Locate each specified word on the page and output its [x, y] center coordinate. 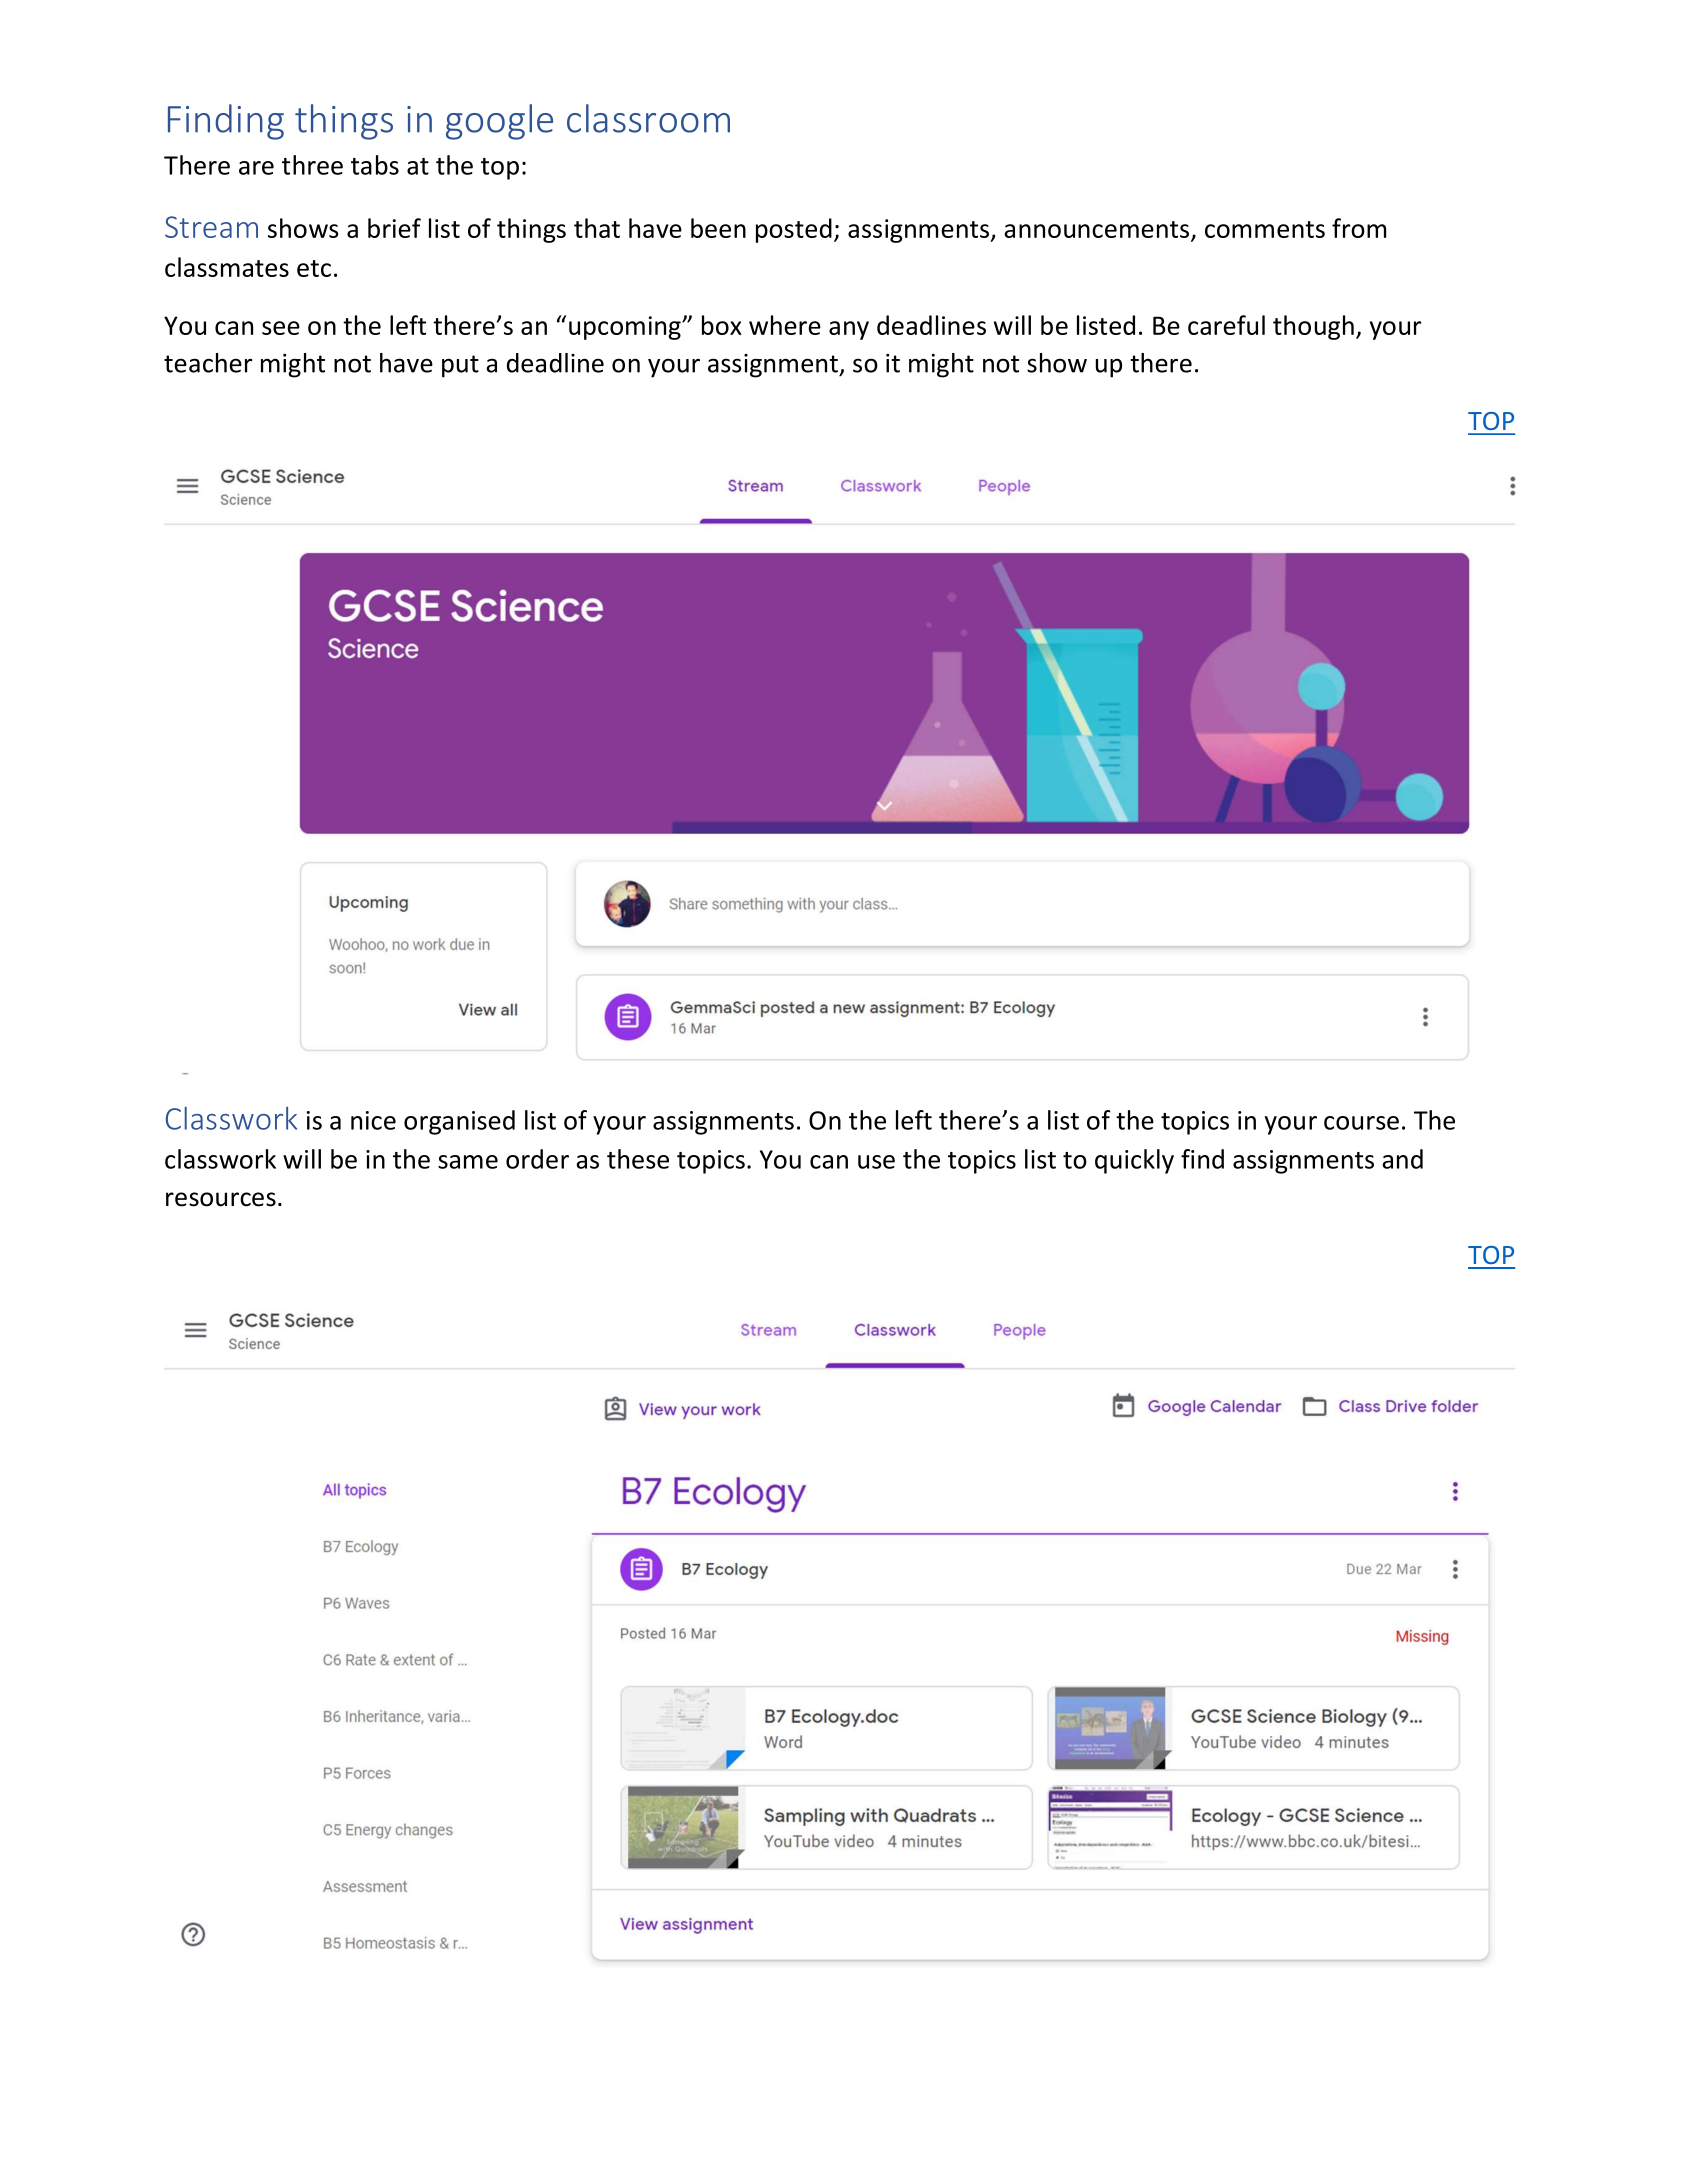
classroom [648, 118]
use [876, 1162]
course [1361, 1123]
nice [373, 1120]
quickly [1134, 1161]
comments [1265, 229]
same [468, 1162]
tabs [375, 165]
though [1313, 327]
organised [459, 1122]
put [460, 366]
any [849, 330]
